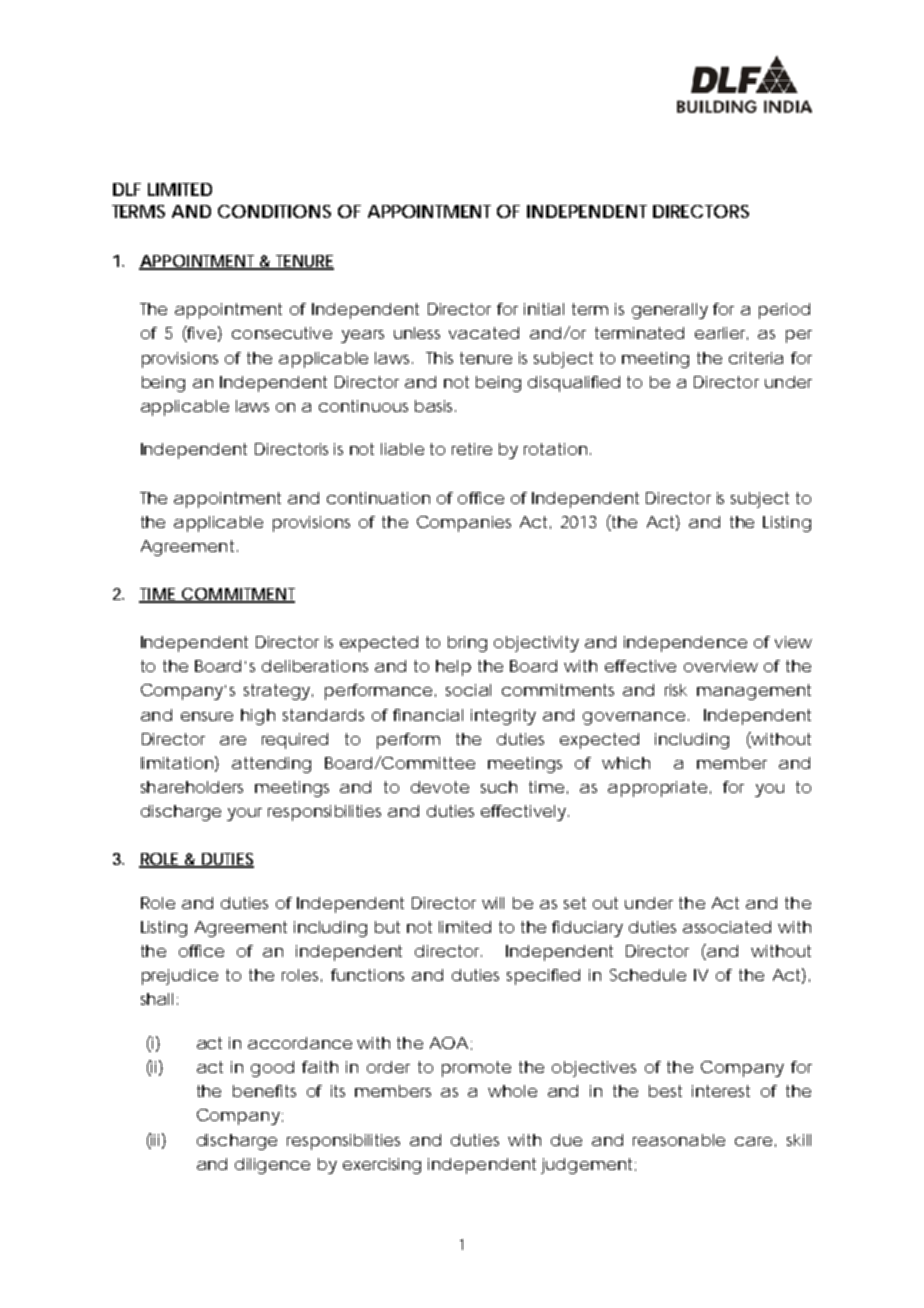  What do you see at coordinates (756, 358) in the screenshot?
I see `criteria` at bounding box center [756, 358].
